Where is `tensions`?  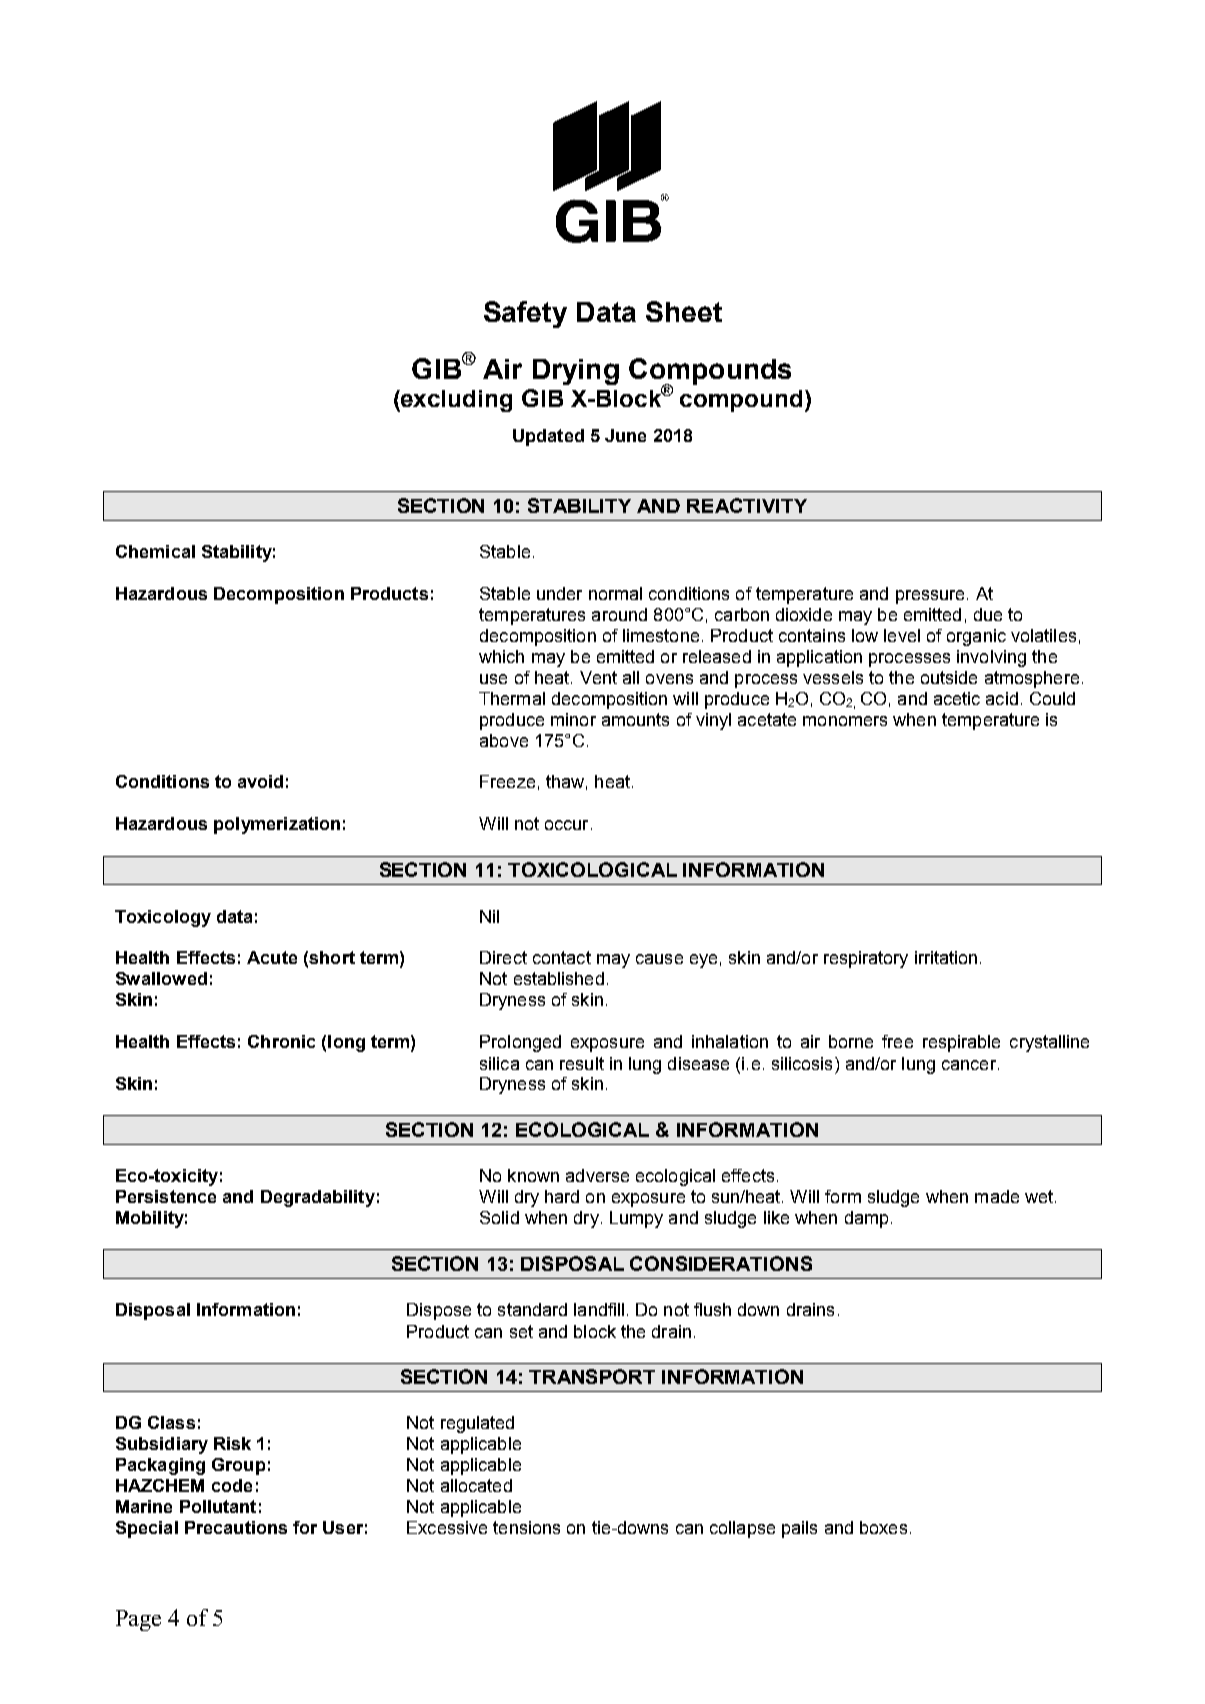
tensions is located at coordinates (526, 1527).
